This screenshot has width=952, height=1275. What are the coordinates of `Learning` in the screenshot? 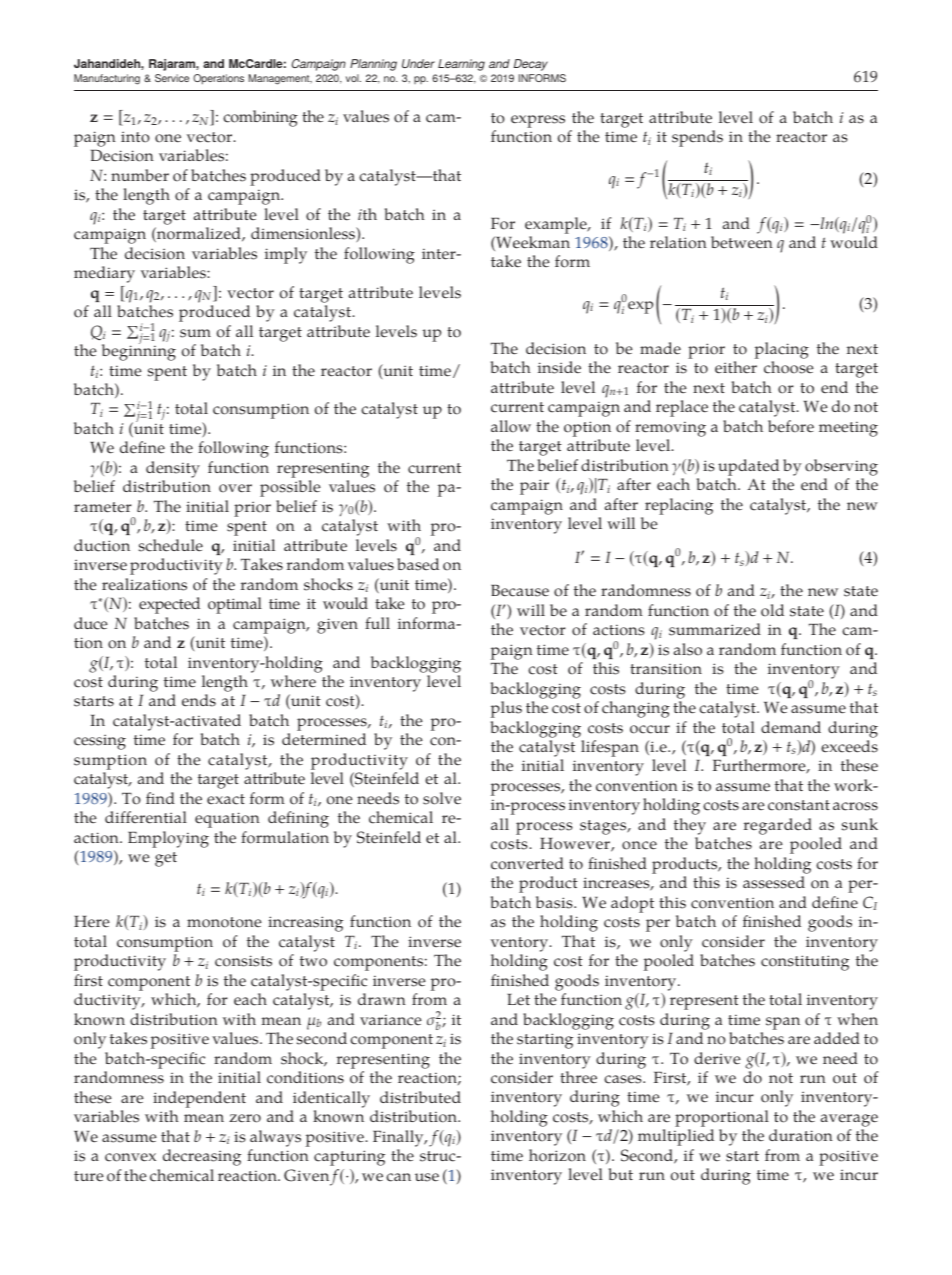 It's located at (461, 65).
